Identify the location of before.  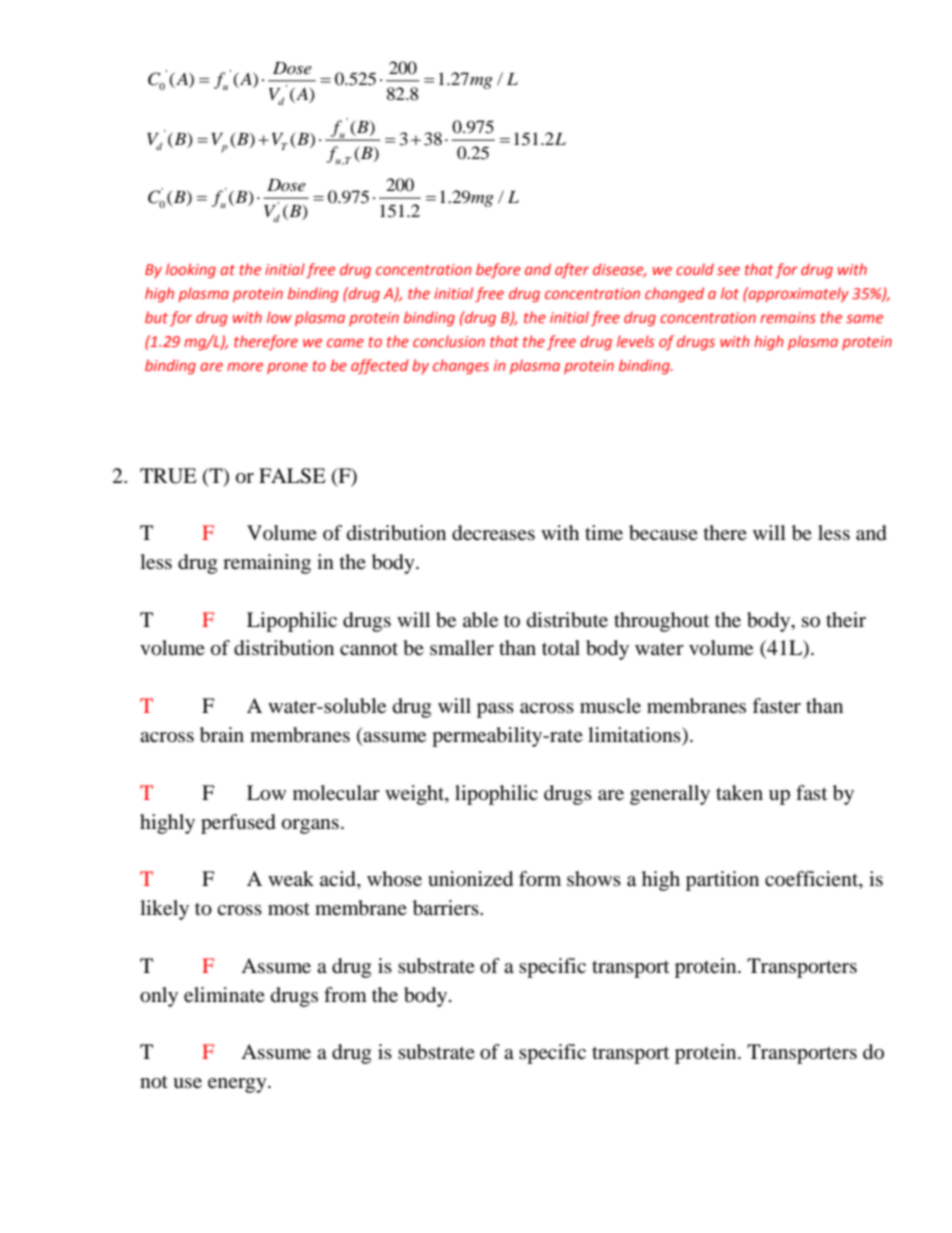
(498, 270).
